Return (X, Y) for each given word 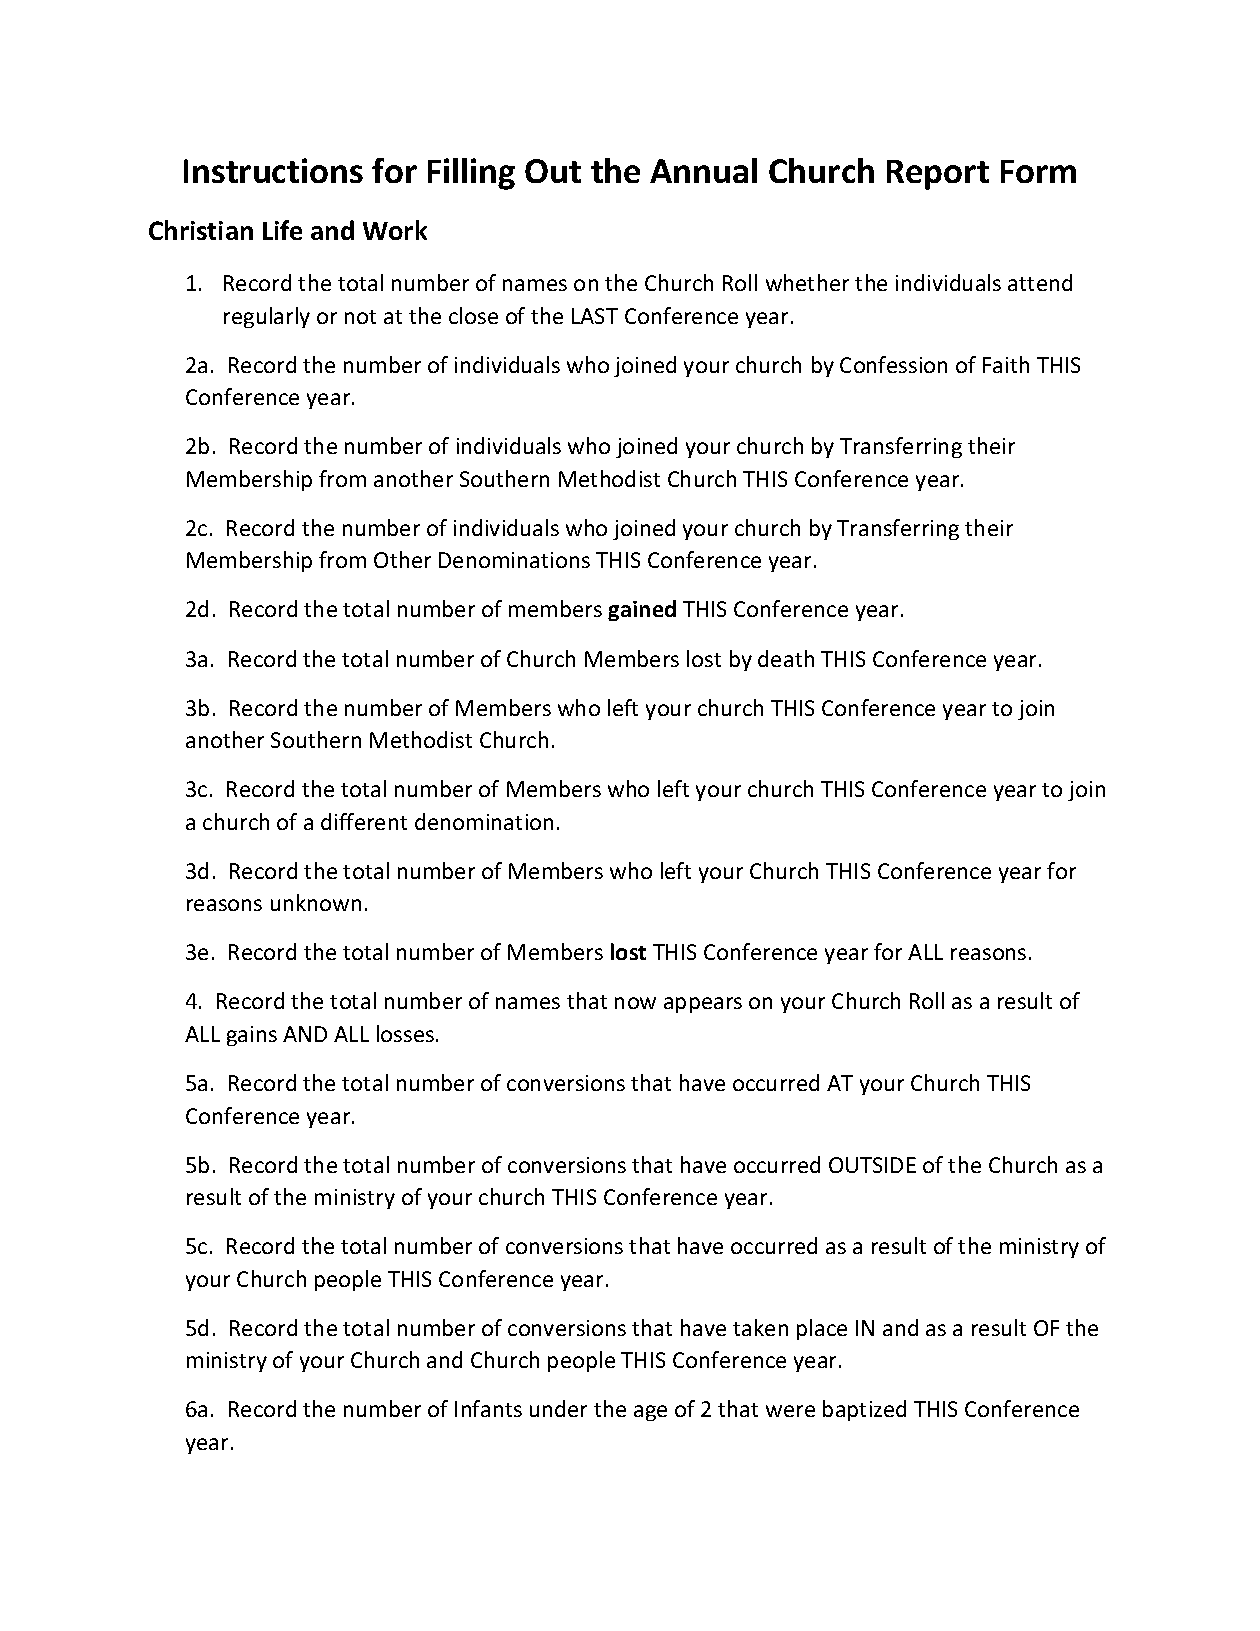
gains (252, 1036)
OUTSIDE (872, 1165)
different (364, 821)
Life (282, 230)
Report (938, 175)
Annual (703, 170)
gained (642, 610)
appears (703, 1005)
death (786, 658)
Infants (488, 1408)
